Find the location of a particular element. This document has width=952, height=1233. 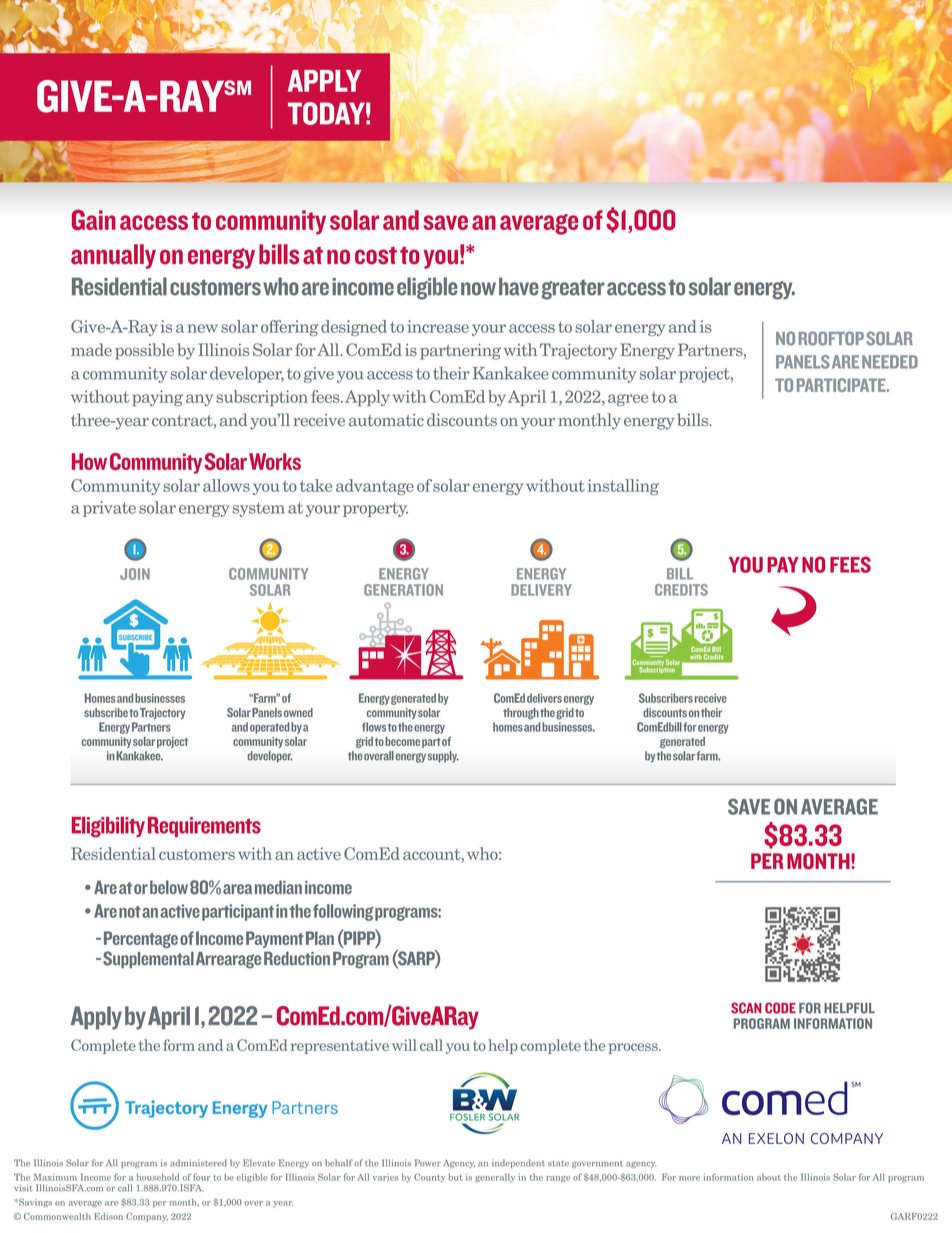

ROOFTOP is located at coordinates (831, 338).
